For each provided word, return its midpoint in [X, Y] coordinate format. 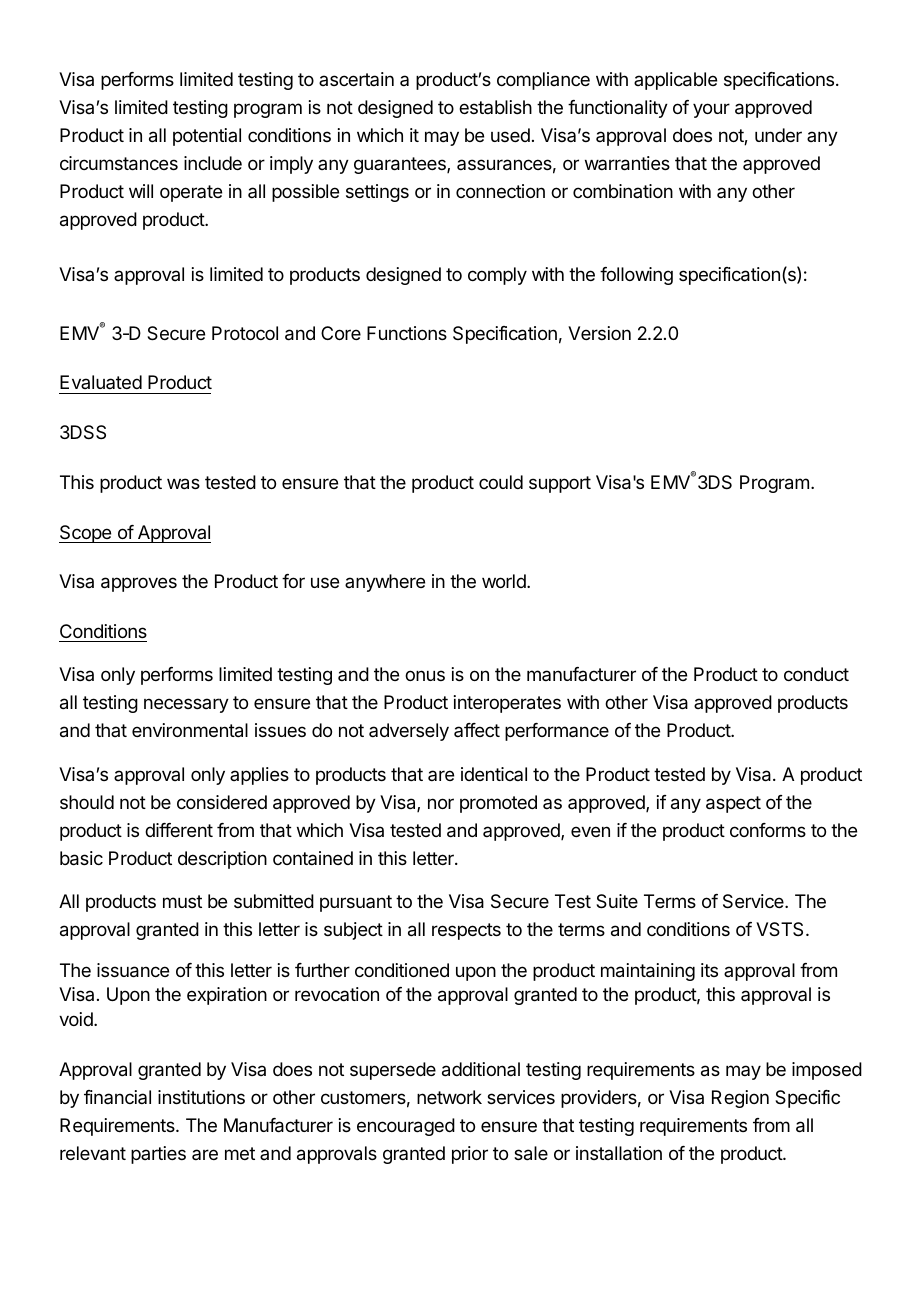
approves [139, 584]
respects [466, 931]
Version [599, 333]
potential [207, 137]
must [182, 901]
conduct [816, 674]
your [711, 110]
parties [158, 1155]
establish [495, 107]
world [505, 581]
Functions [407, 333]
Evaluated [101, 382]
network [449, 1097]
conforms [768, 830]
